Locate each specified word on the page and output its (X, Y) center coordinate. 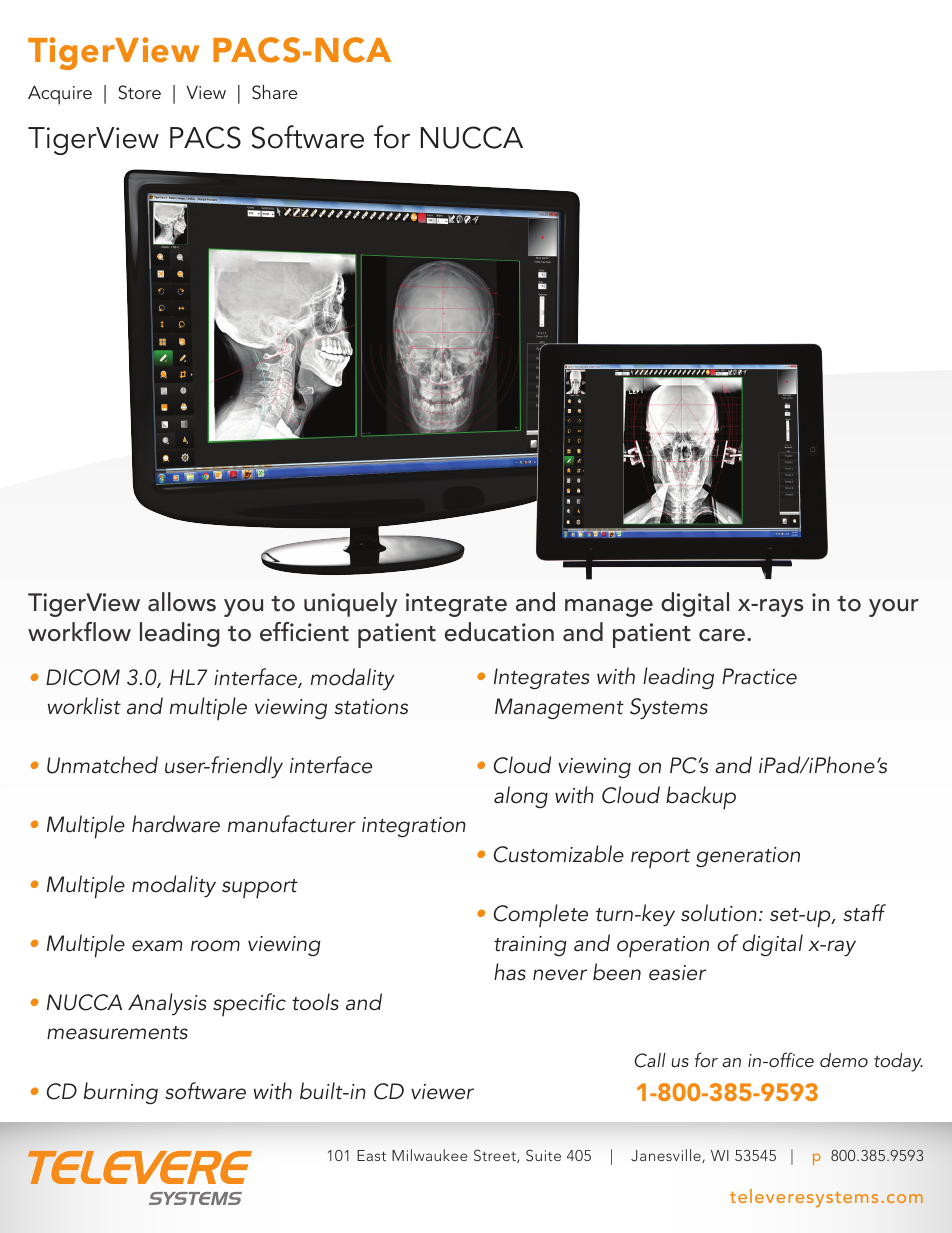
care (722, 635)
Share (274, 92)
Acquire (60, 95)
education (499, 632)
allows (182, 602)
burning (121, 1093)
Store (139, 92)
